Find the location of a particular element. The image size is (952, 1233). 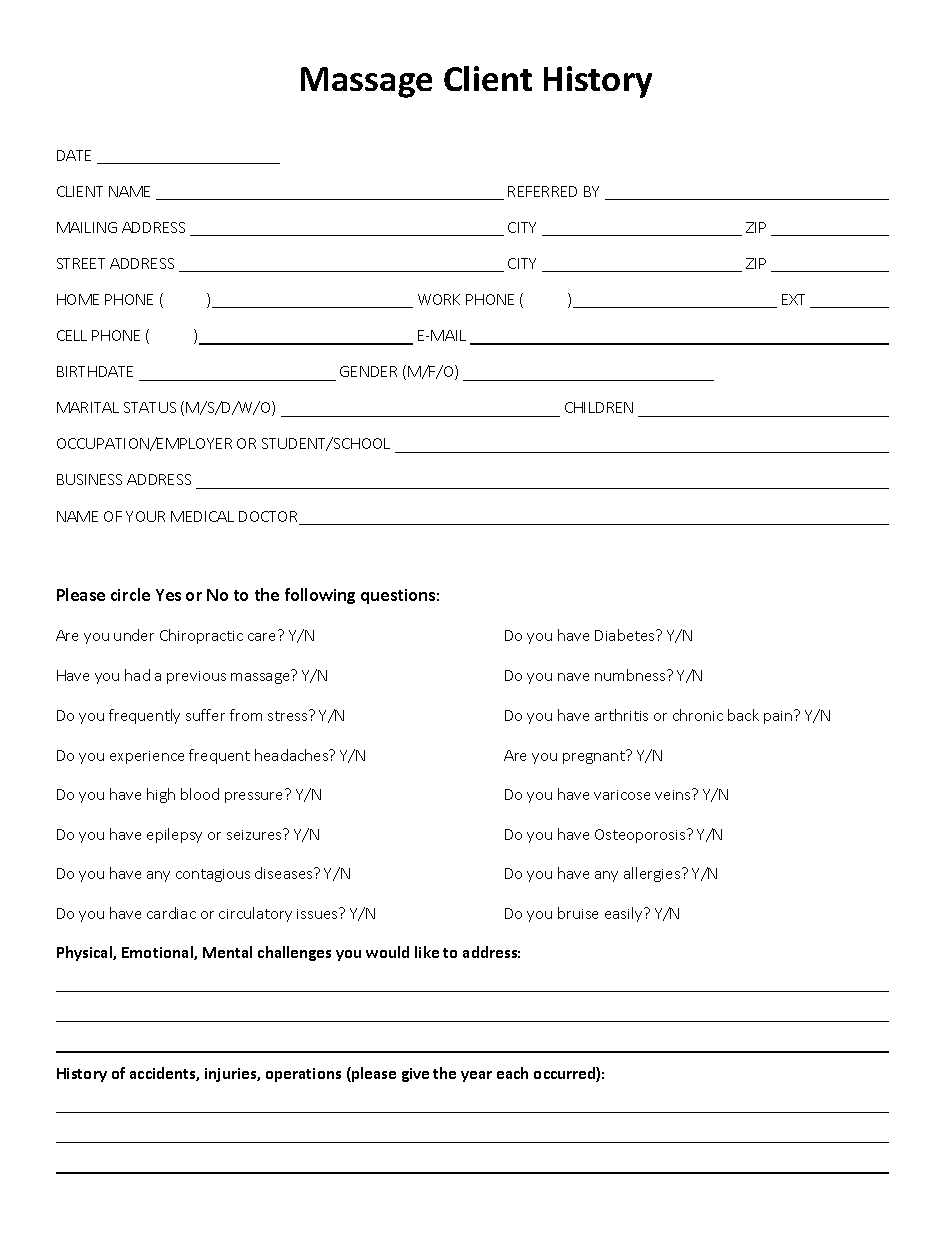

following is located at coordinates (320, 596).
